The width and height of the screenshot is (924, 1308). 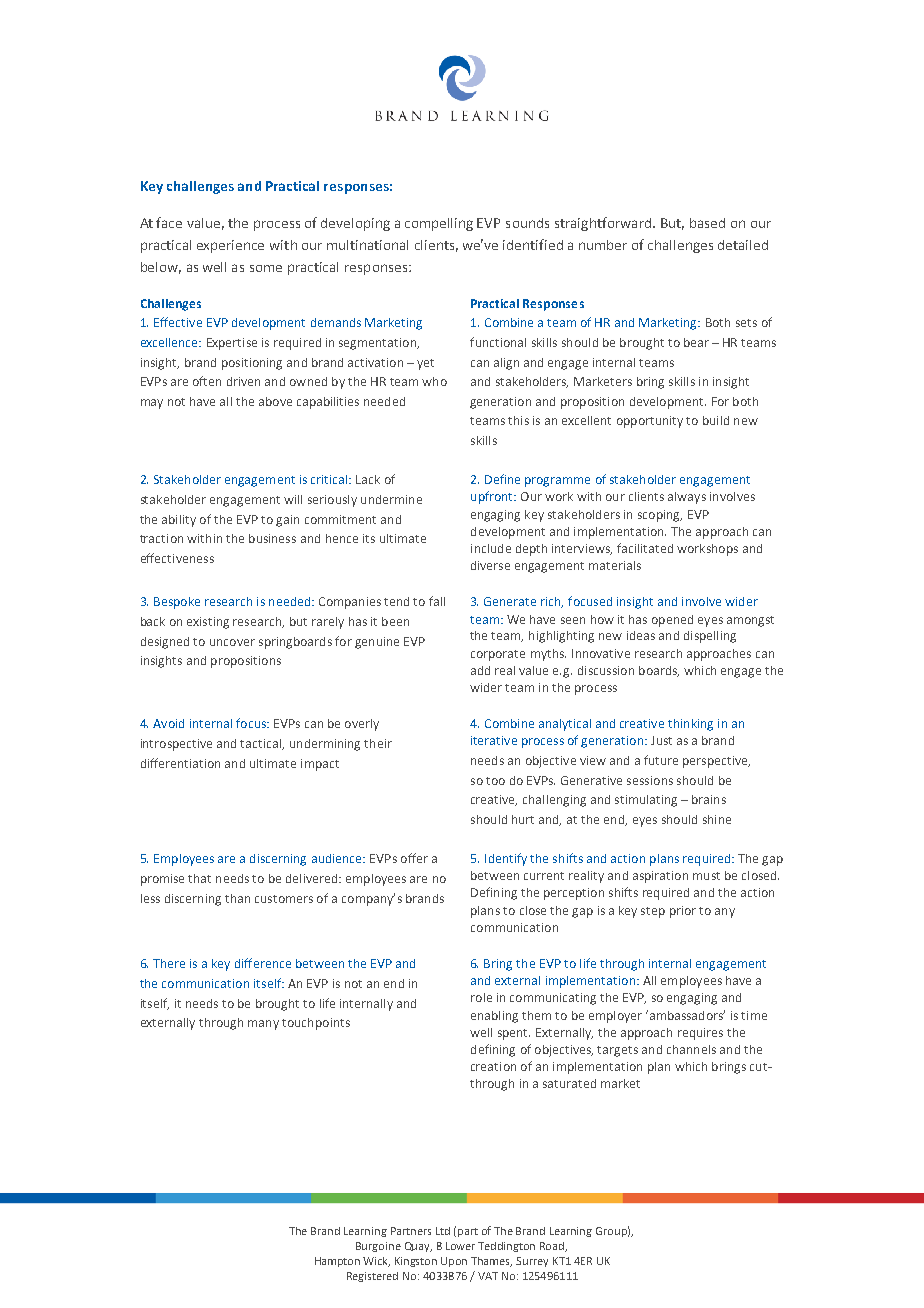 I want to click on Define, so click(x=502, y=479).
